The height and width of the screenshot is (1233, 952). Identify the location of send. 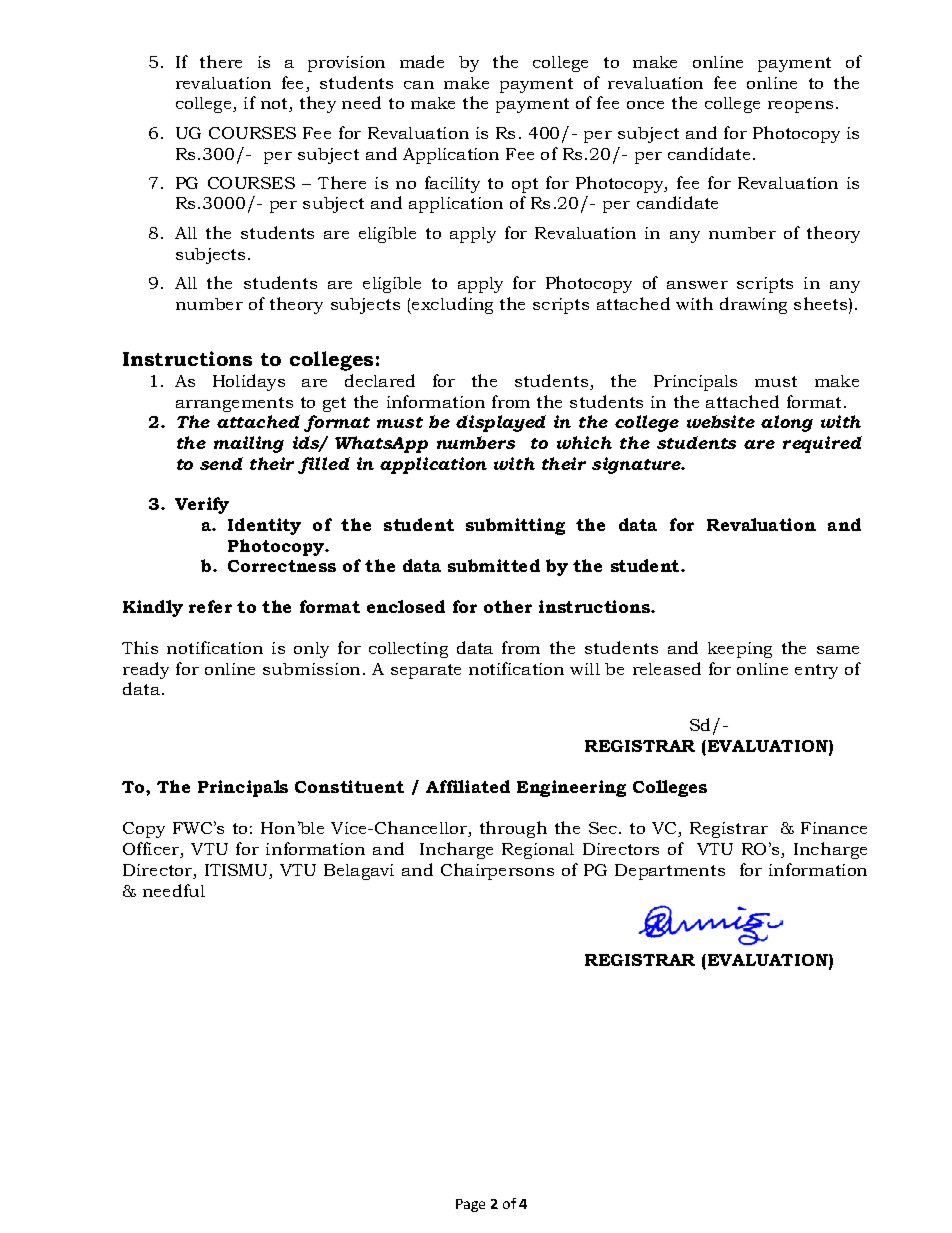
(221, 463).
